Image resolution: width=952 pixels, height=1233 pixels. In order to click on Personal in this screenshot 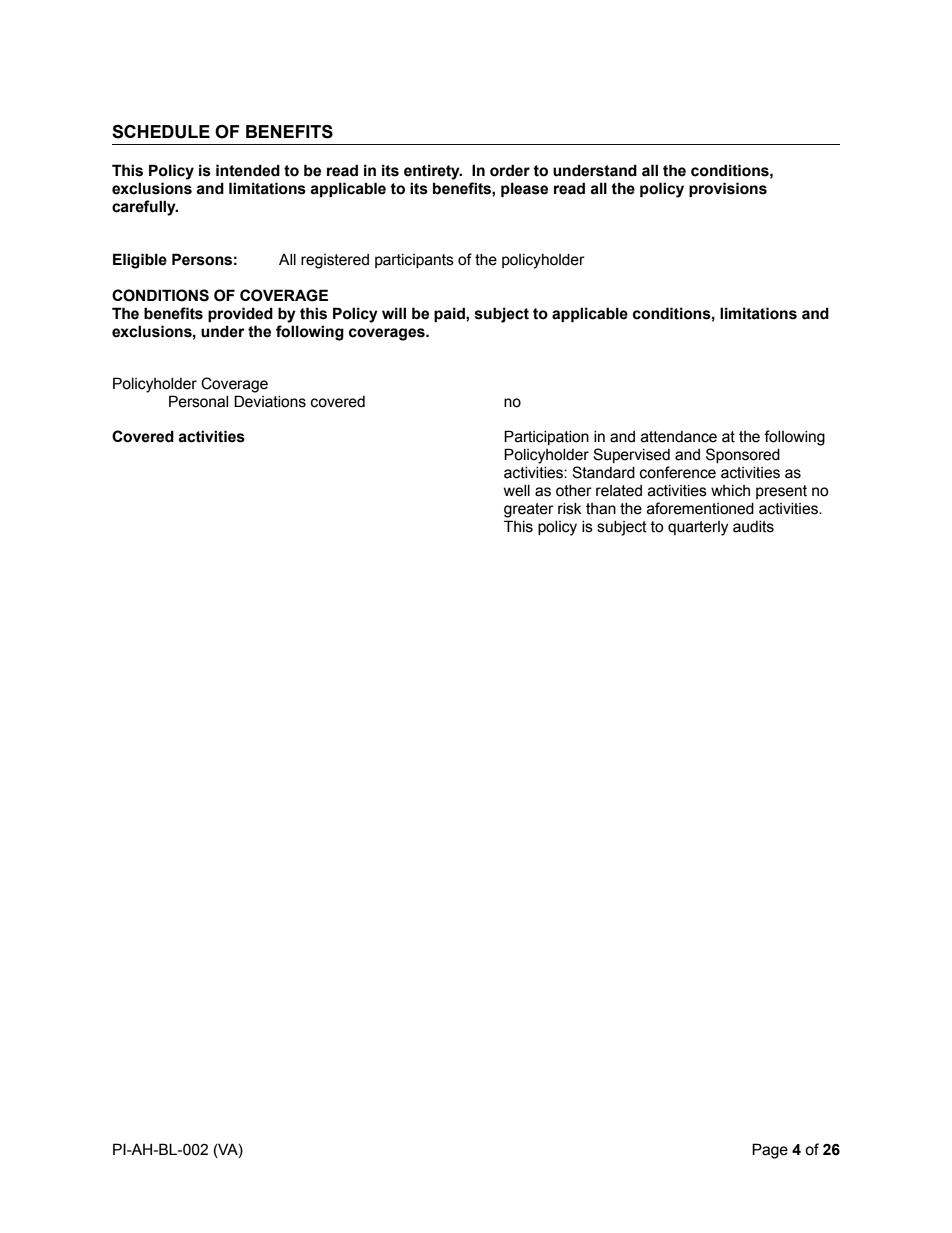, I will do `click(198, 401)`.
